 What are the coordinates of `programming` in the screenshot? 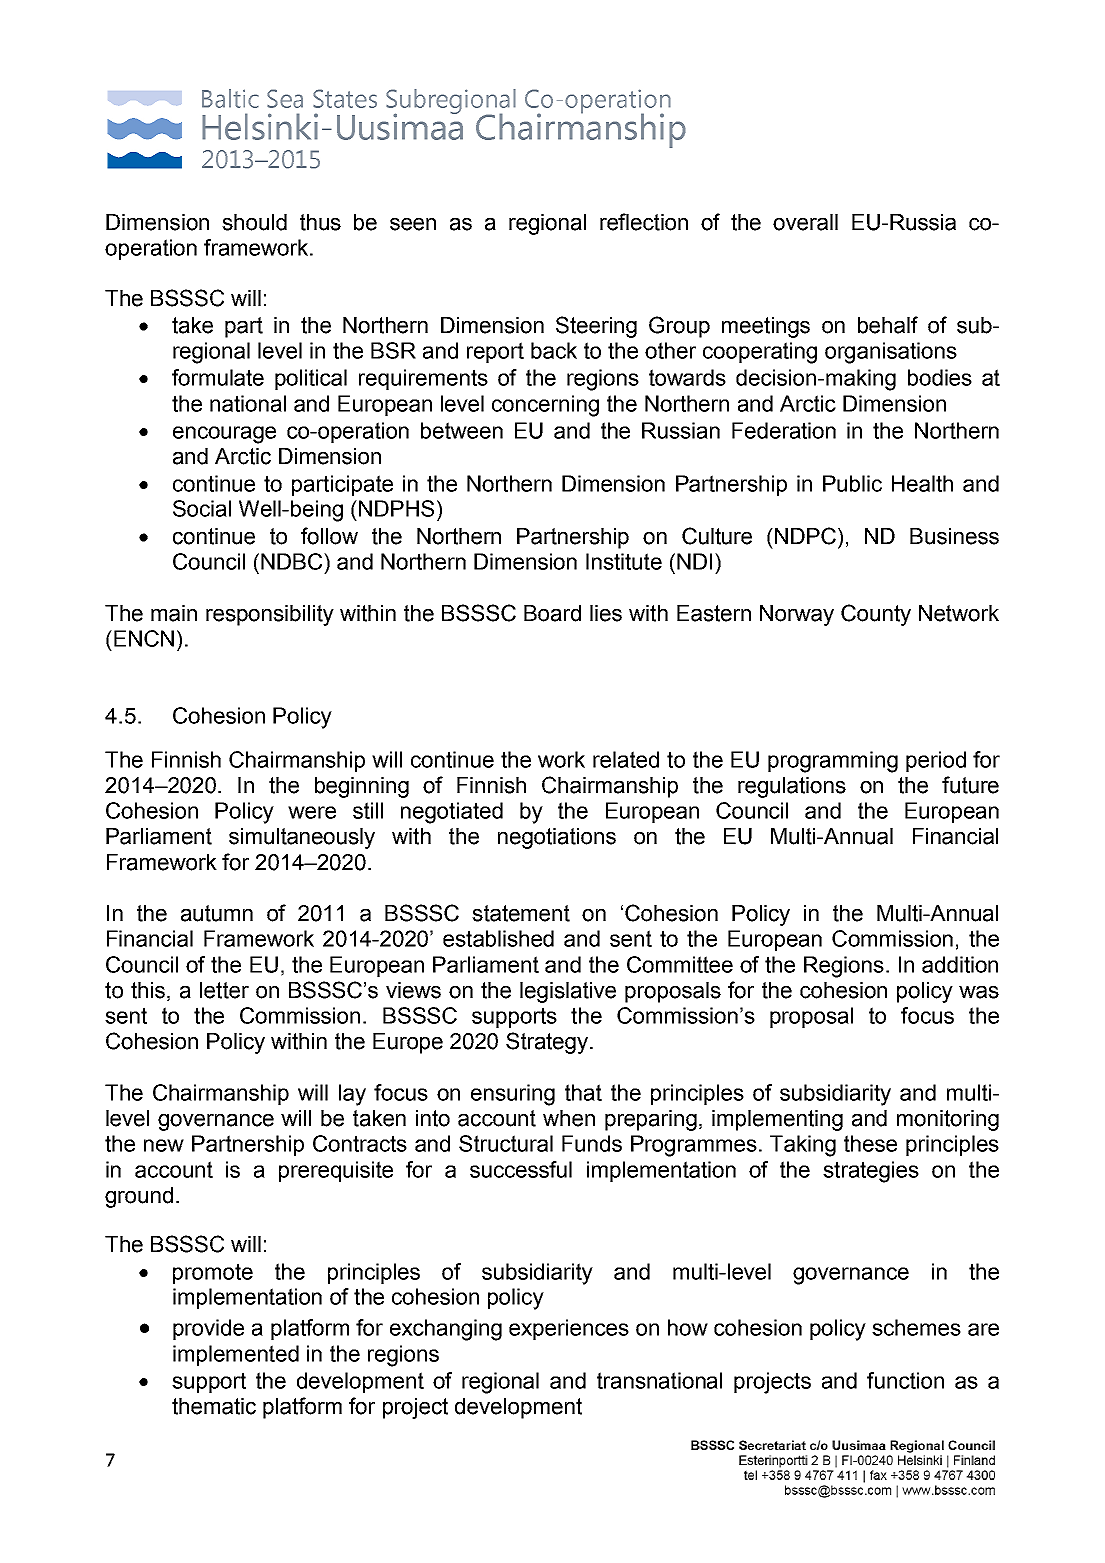 It's located at (833, 762).
